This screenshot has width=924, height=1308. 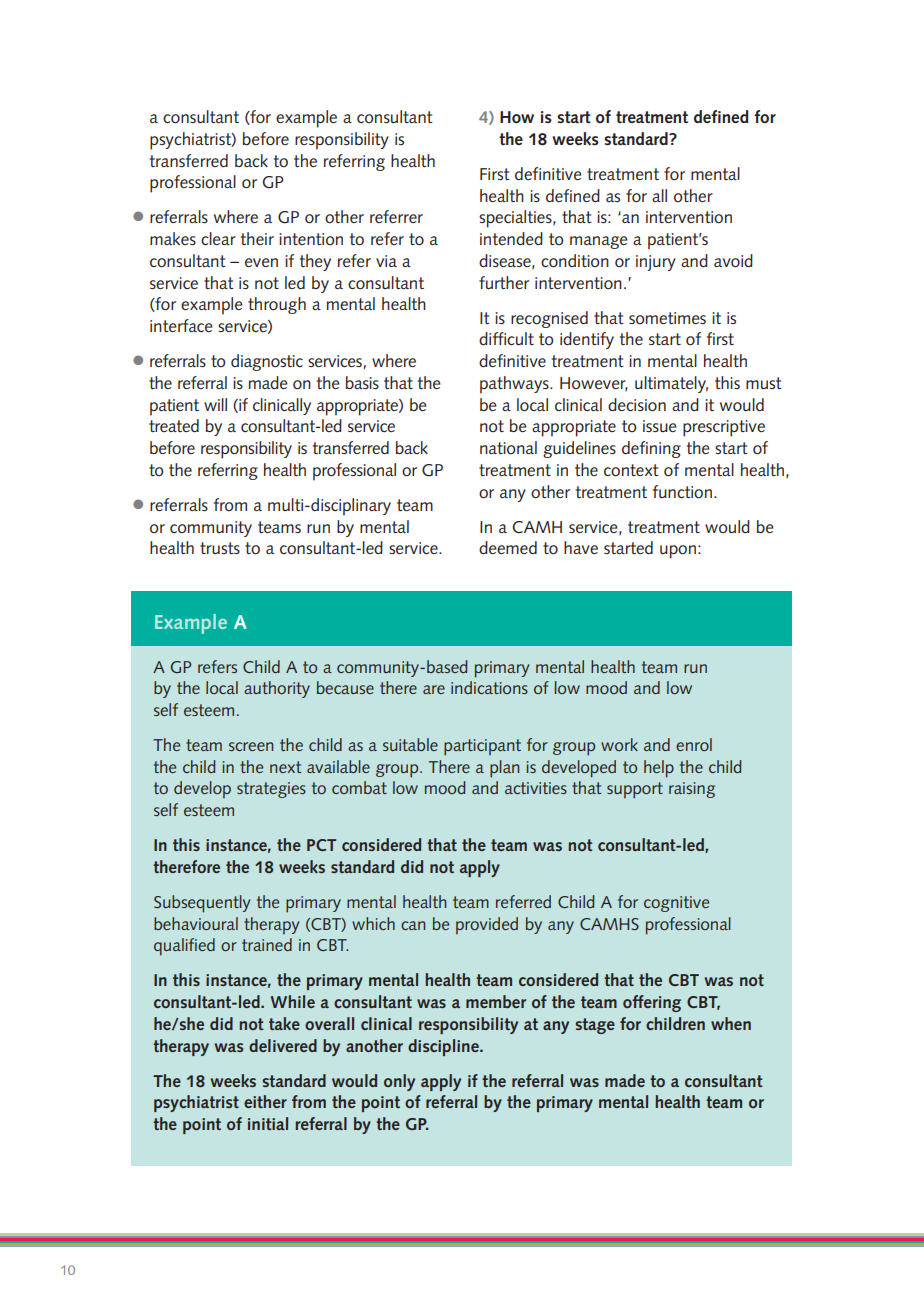 What do you see at coordinates (261, 262) in the screenshot?
I see `even` at bounding box center [261, 262].
